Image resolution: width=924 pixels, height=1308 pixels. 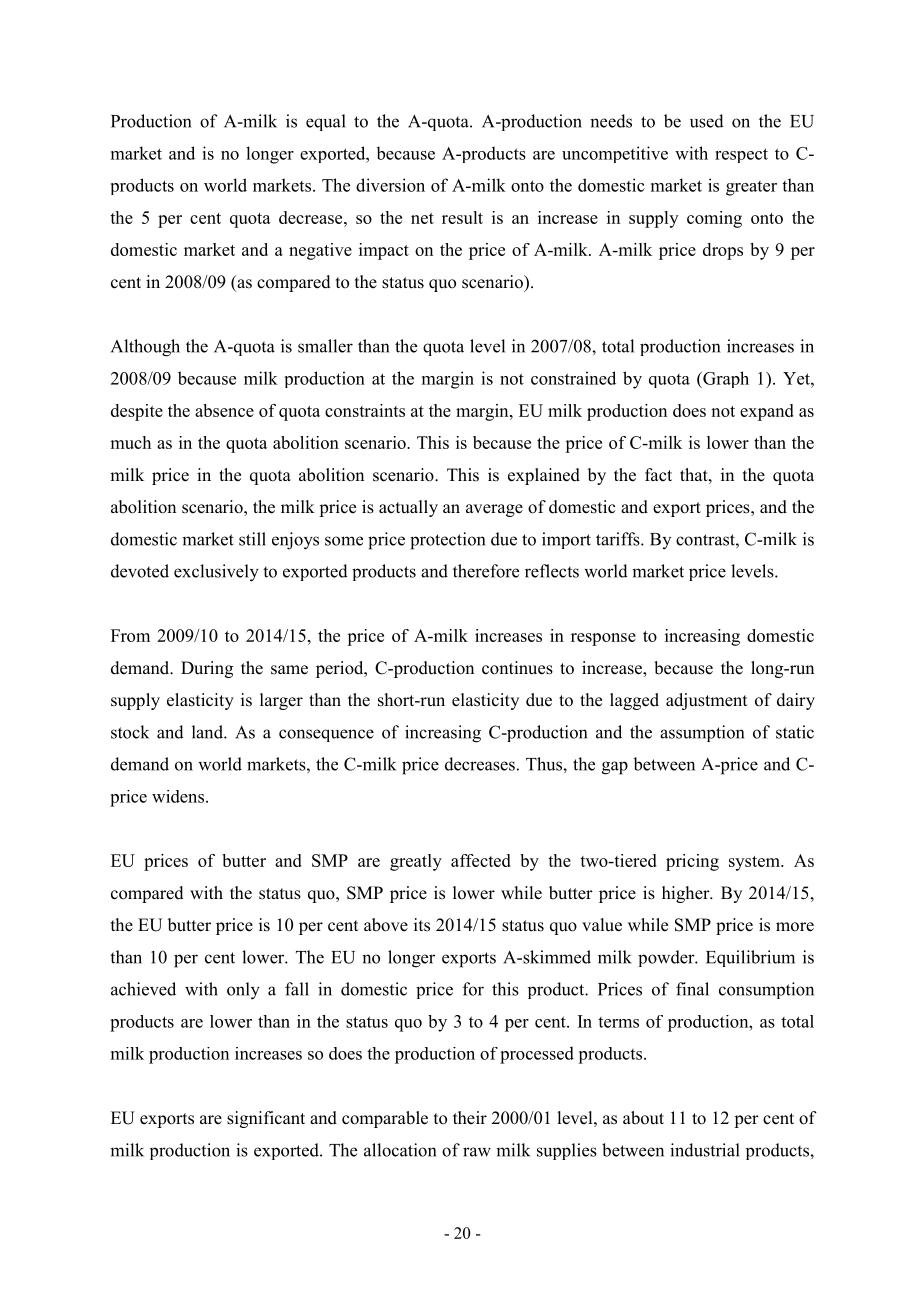 I want to click on absence, so click(x=224, y=410).
